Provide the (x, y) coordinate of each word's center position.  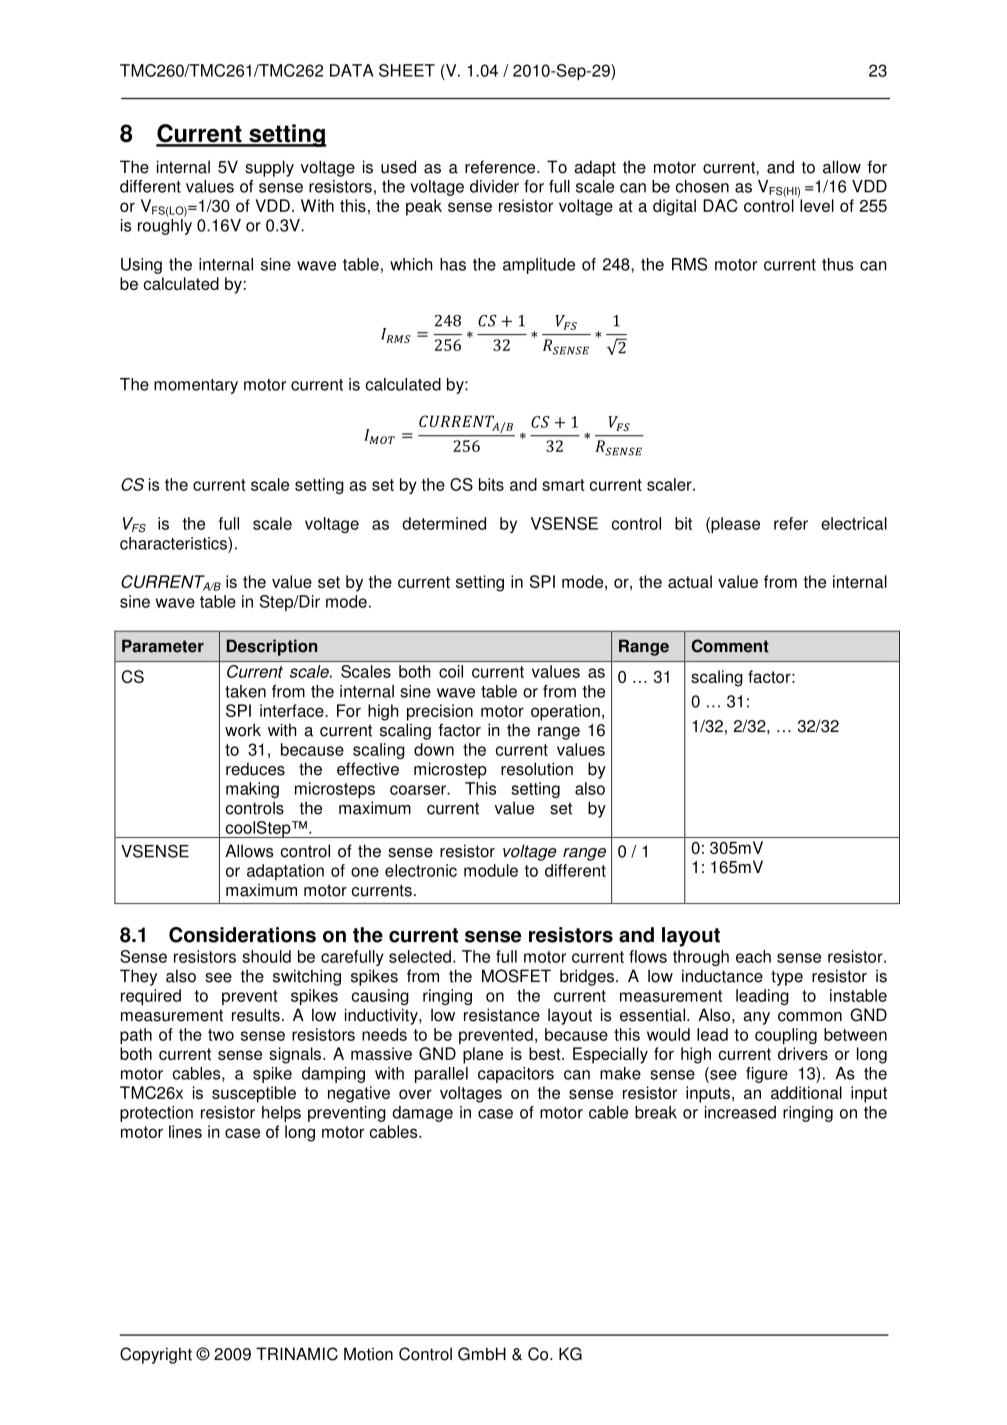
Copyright (156, 1355)
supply (269, 168)
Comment (730, 646)
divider (494, 186)
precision (440, 712)
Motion (368, 1354)
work (243, 730)
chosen (702, 186)
